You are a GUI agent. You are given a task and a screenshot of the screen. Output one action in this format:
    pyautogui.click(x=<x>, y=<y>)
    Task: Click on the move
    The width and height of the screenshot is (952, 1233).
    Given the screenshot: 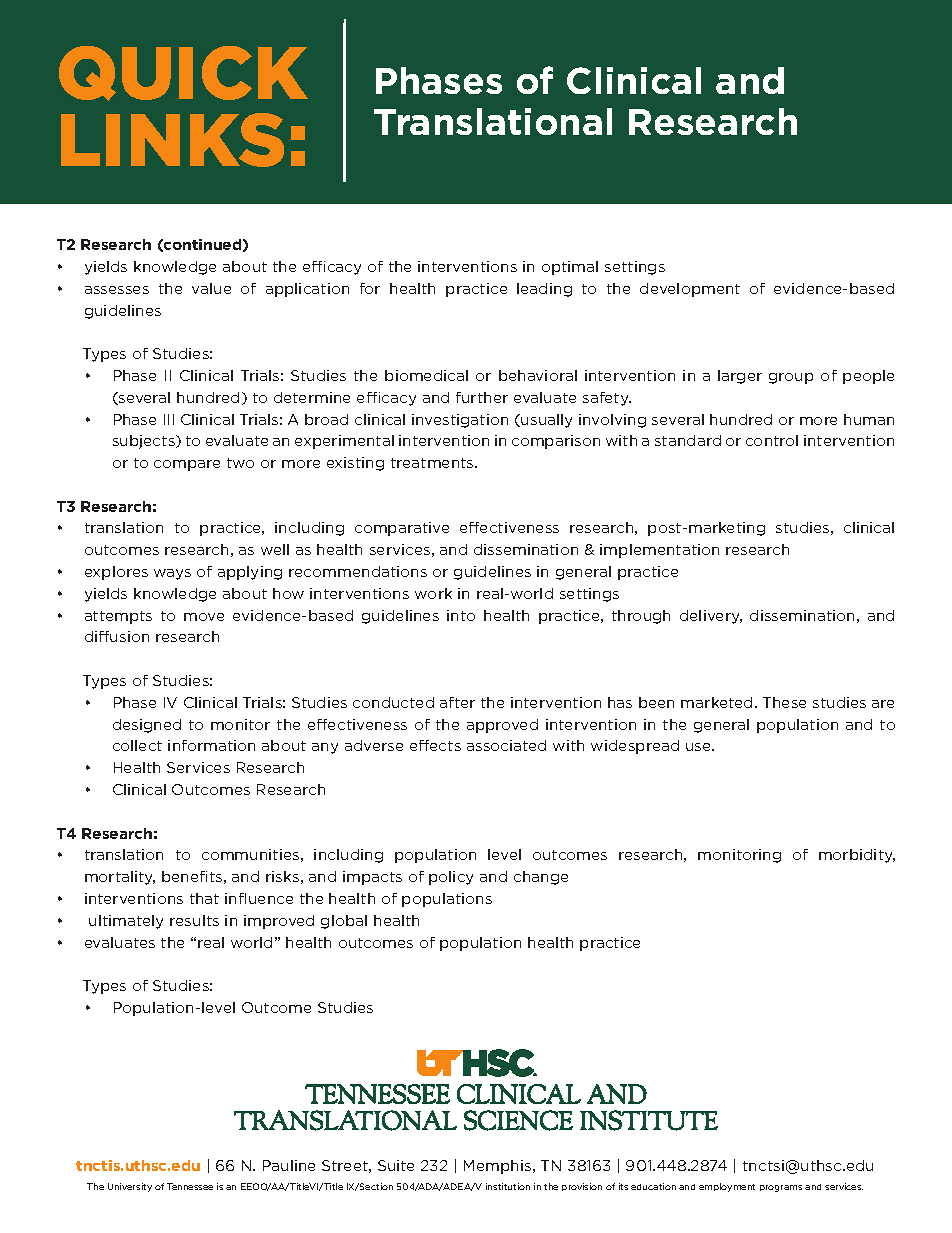 What is the action you would take?
    pyautogui.click(x=204, y=617)
